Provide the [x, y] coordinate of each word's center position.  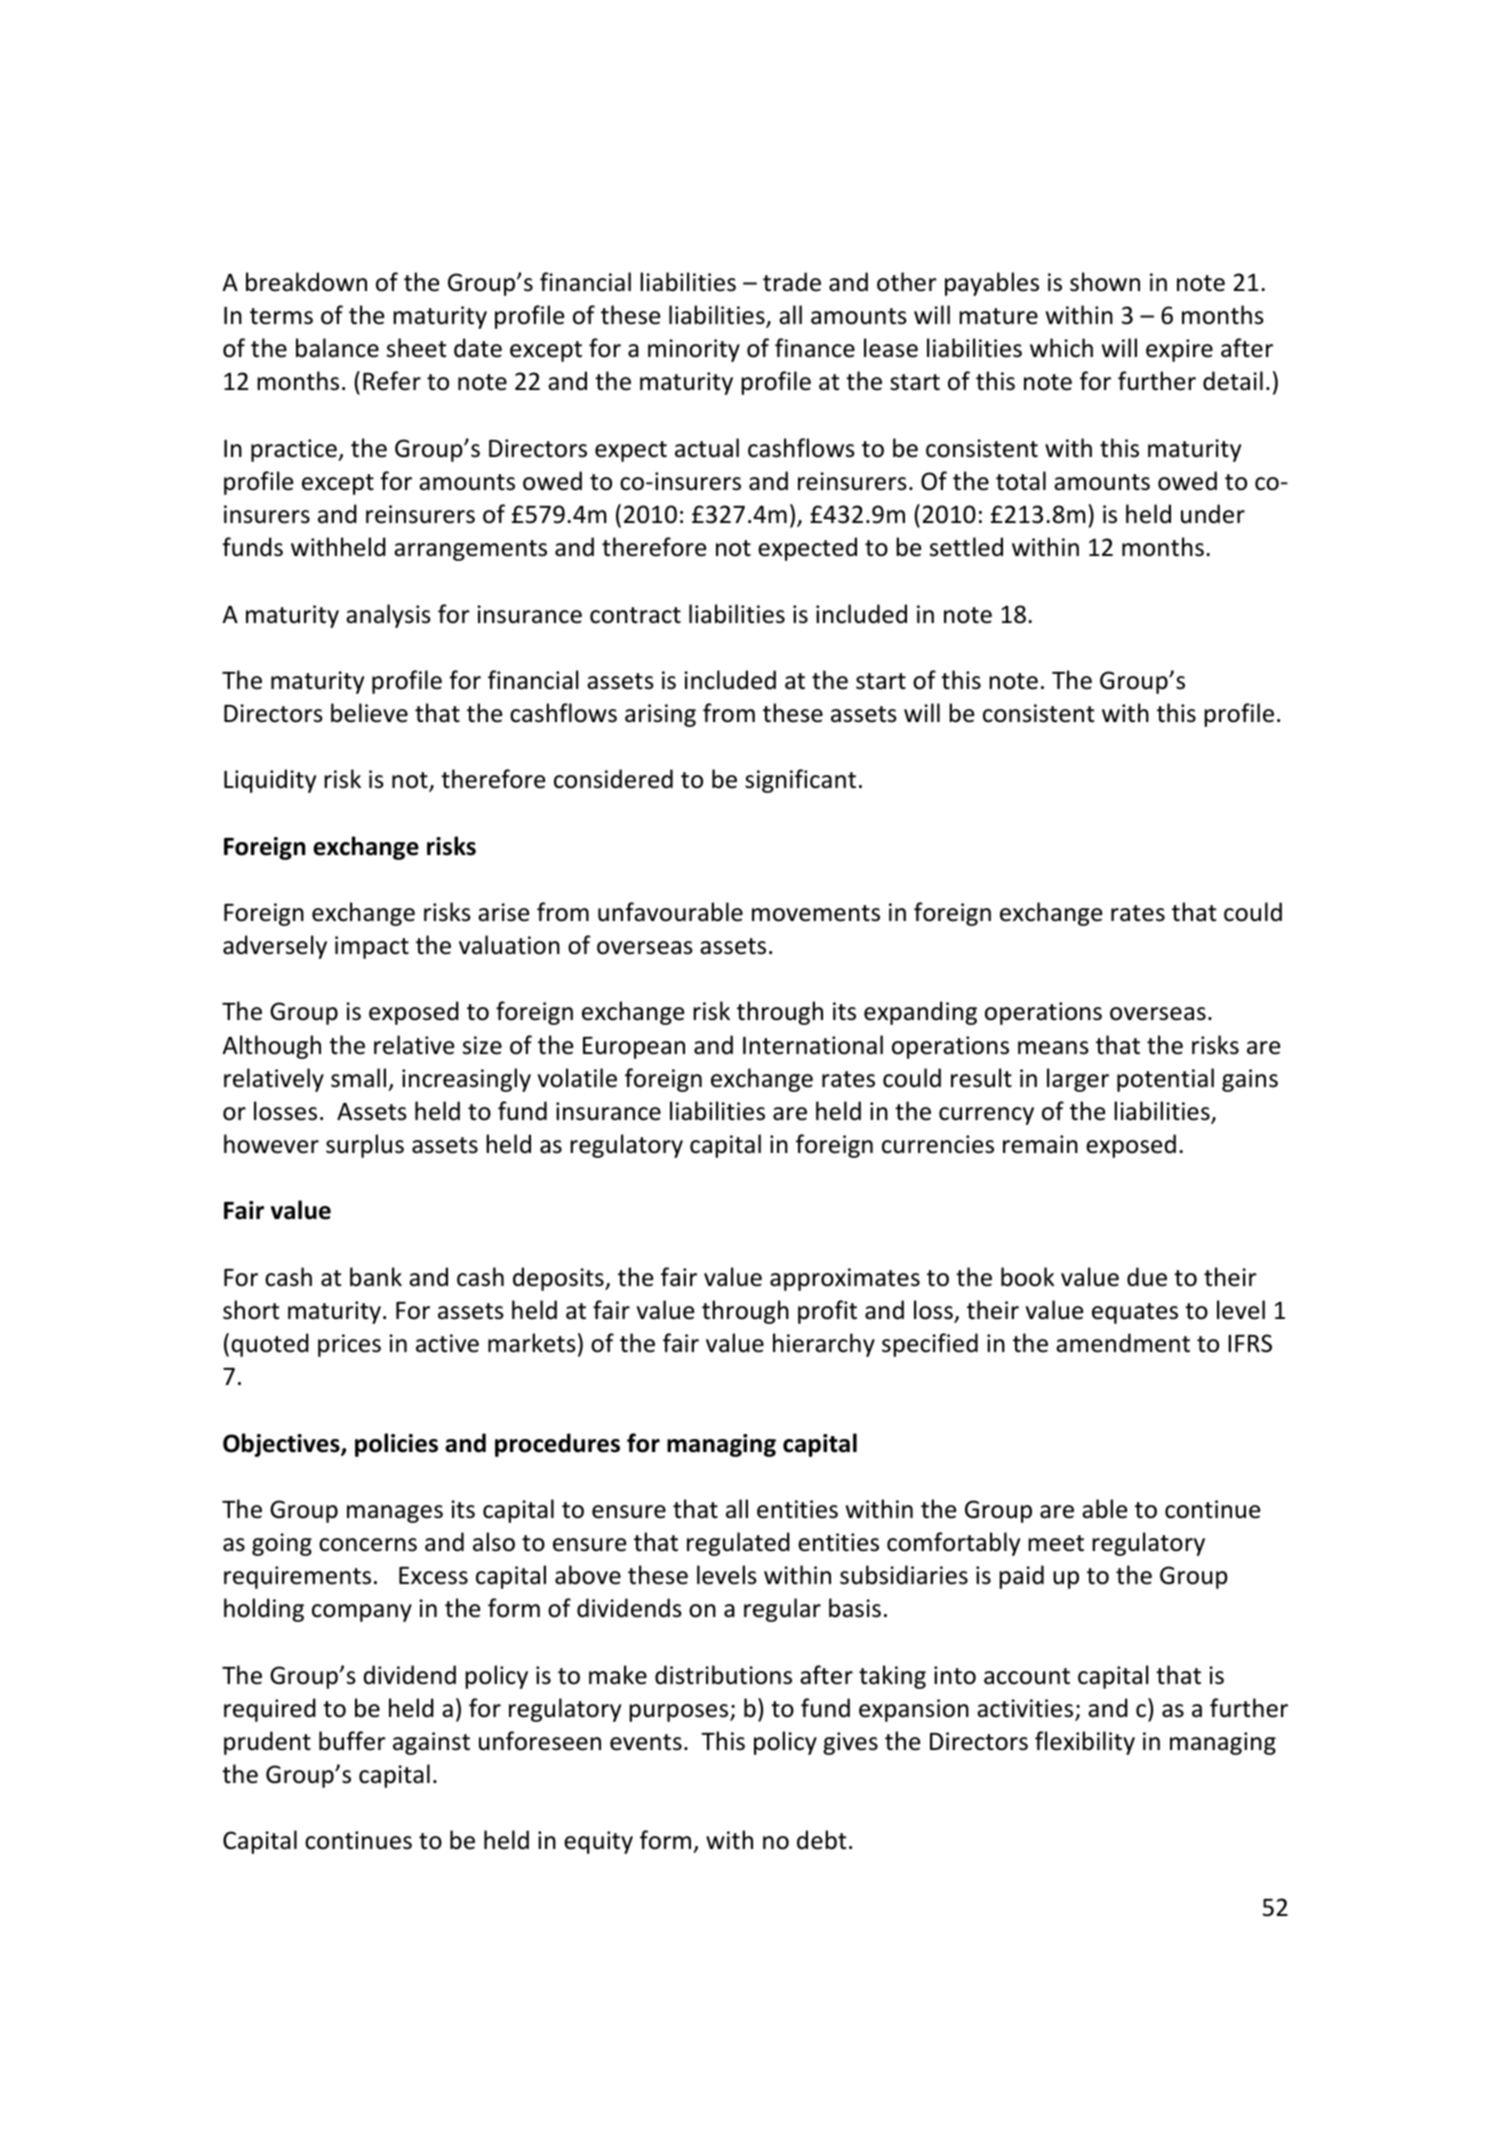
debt [821, 1840]
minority [694, 350]
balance [337, 348]
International [813, 1045]
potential [1165, 1080]
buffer [352, 1741]
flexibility [1085, 1743]
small [358, 1078]
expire [1179, 350]
